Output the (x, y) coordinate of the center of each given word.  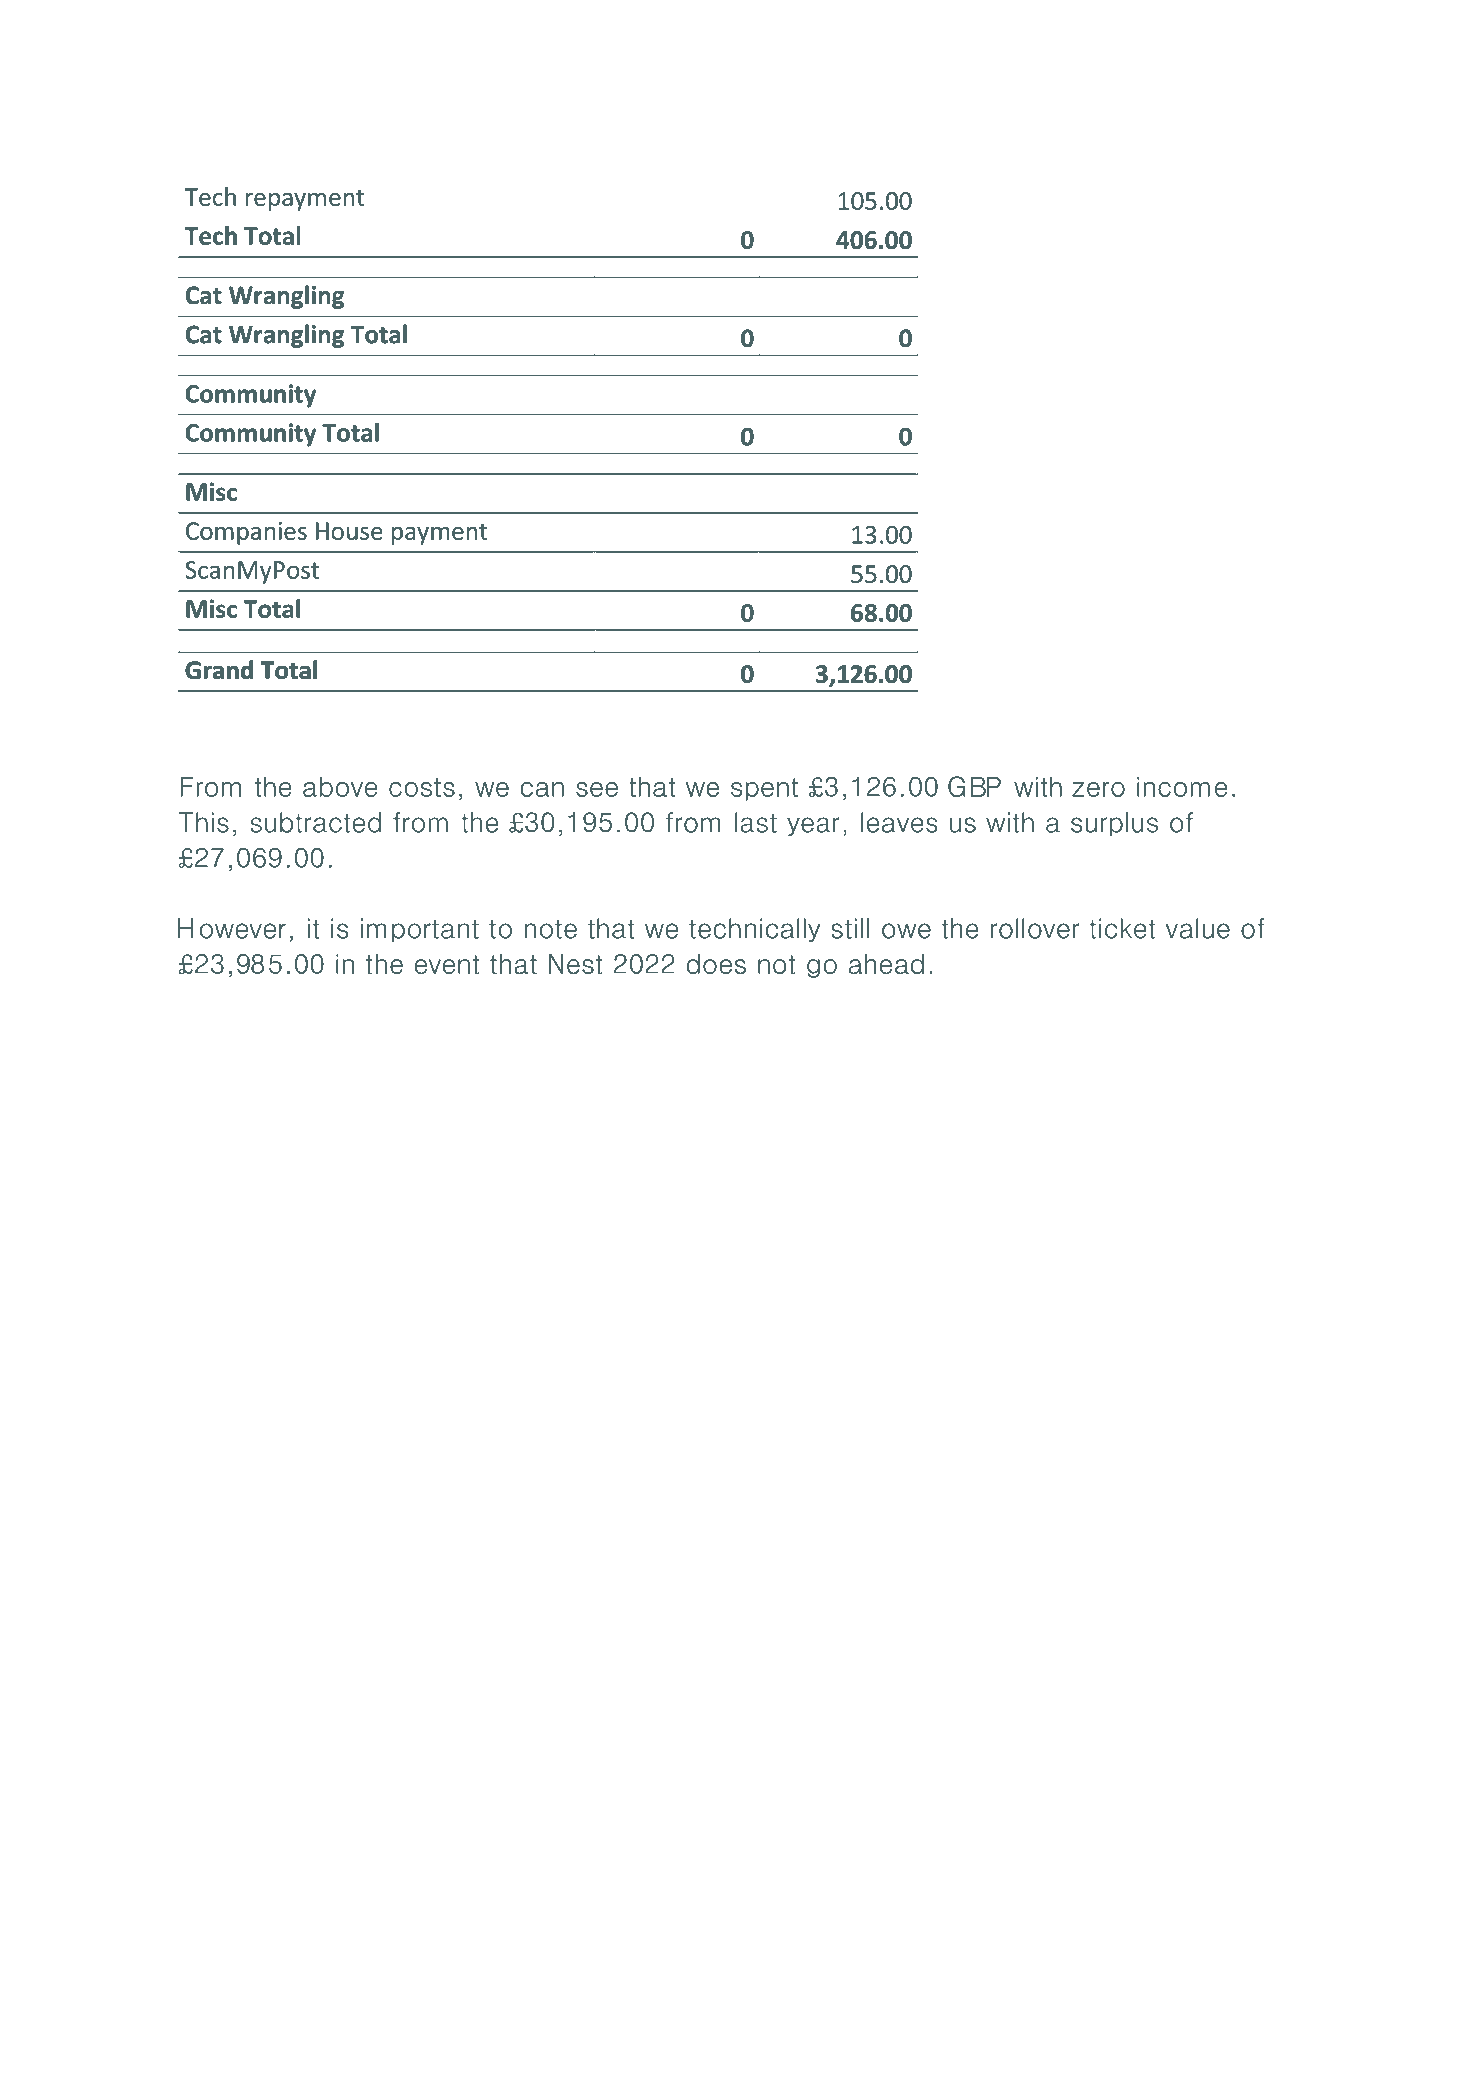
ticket (1122, 928)
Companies (246, 533)
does (716, 964)
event (447, 964)
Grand (219, 669)
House (349, 531)
